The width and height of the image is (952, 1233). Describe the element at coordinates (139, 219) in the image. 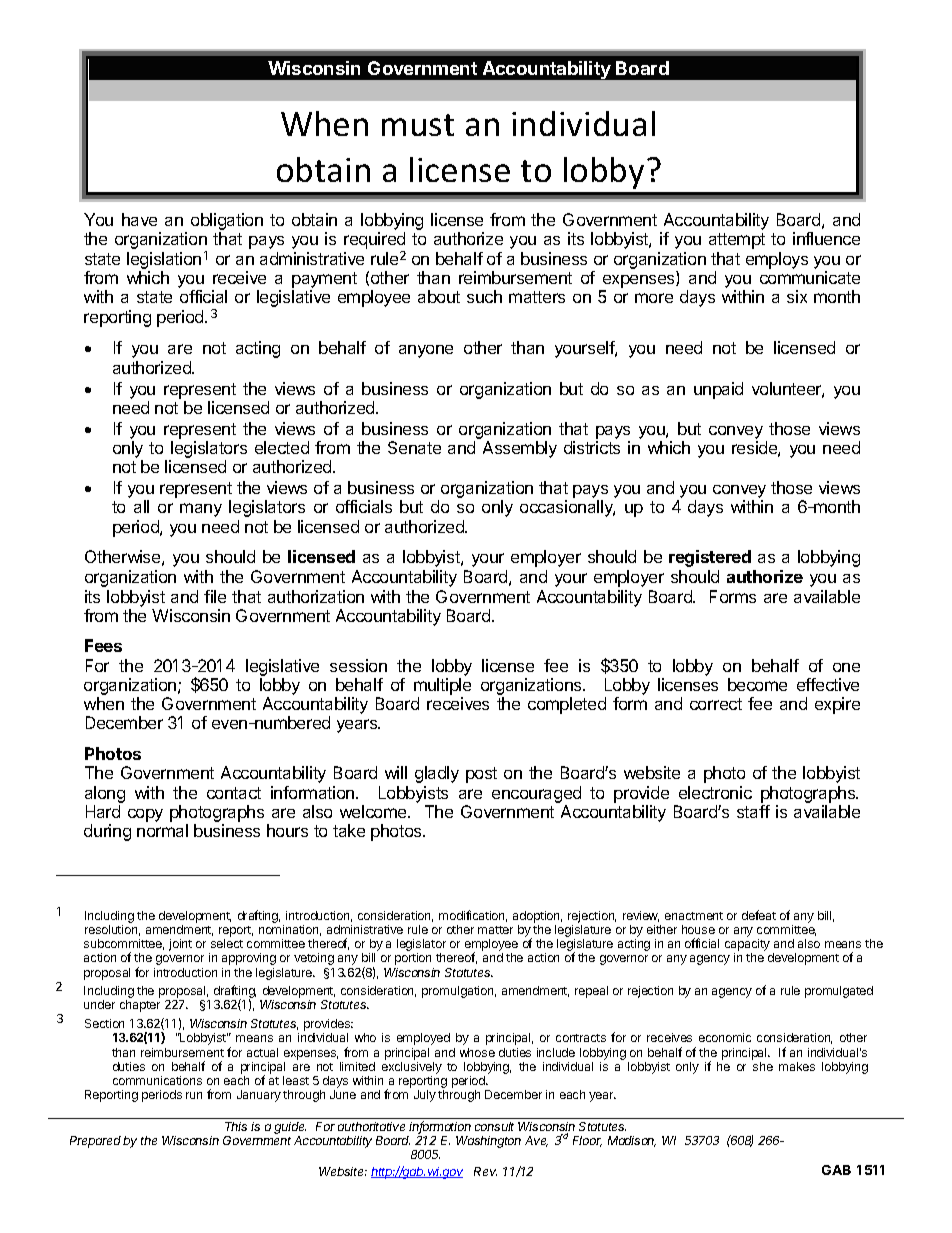

I see `have` at that location.
